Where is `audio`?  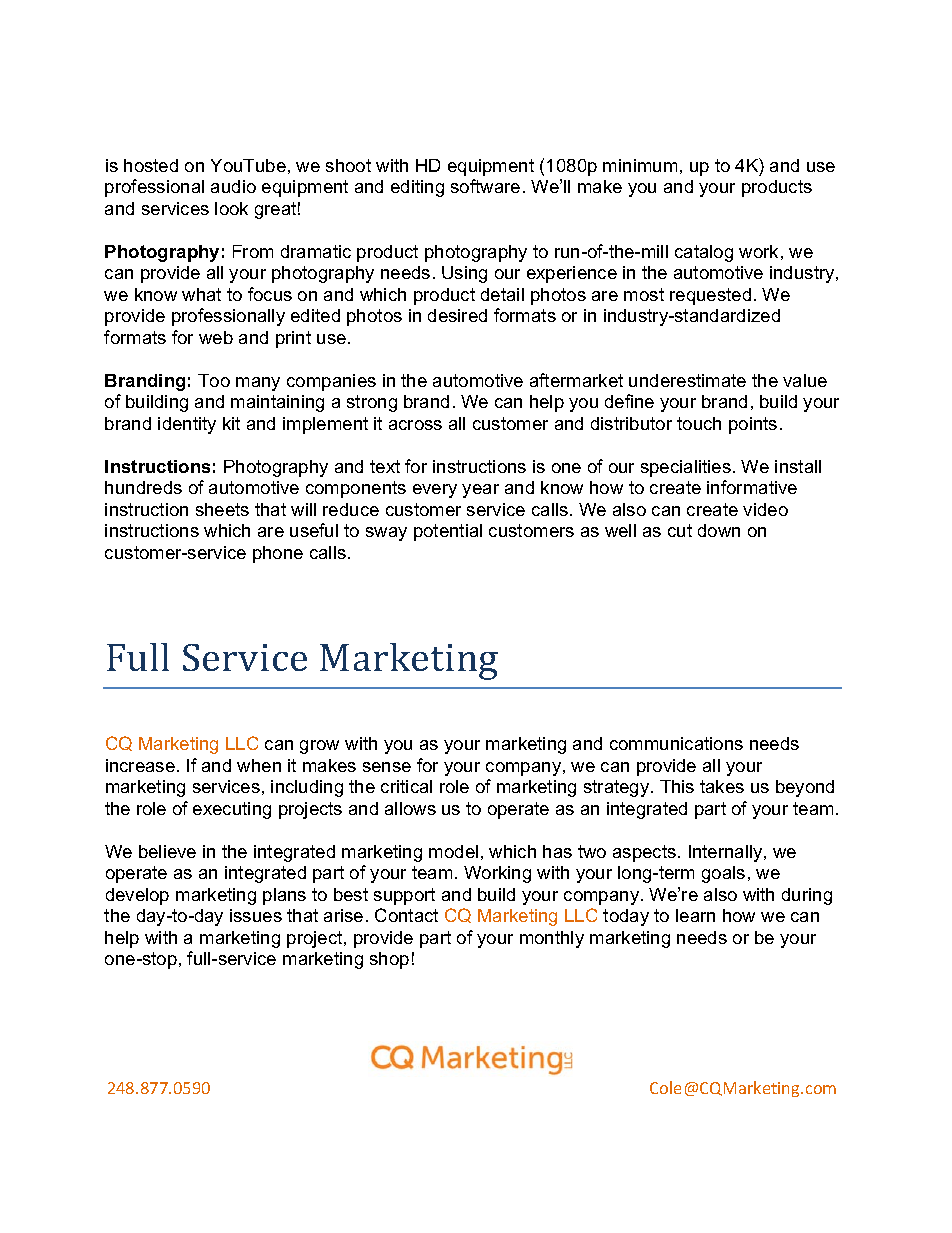 audio is located at coordinates (233, 186).
